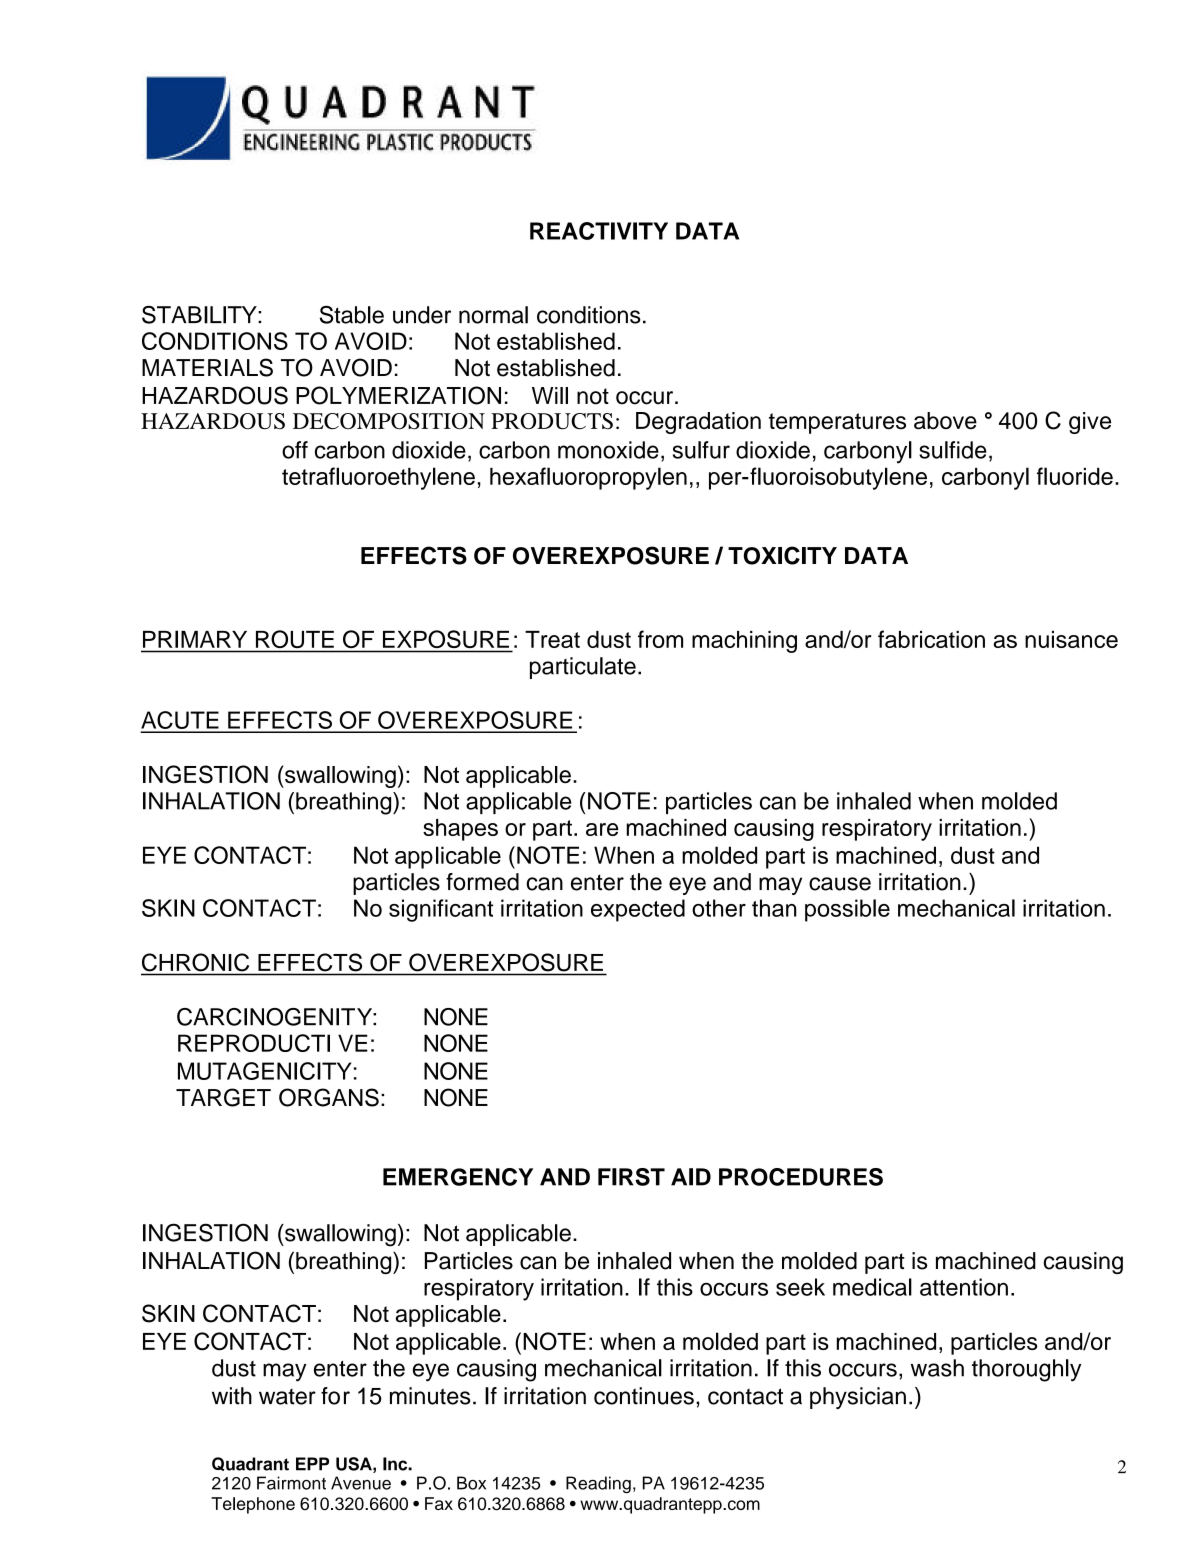 The width and height of the document is (1198, 1551). Describe the element at coordinates (840, 884) in the document. I see `cause` at that location.
